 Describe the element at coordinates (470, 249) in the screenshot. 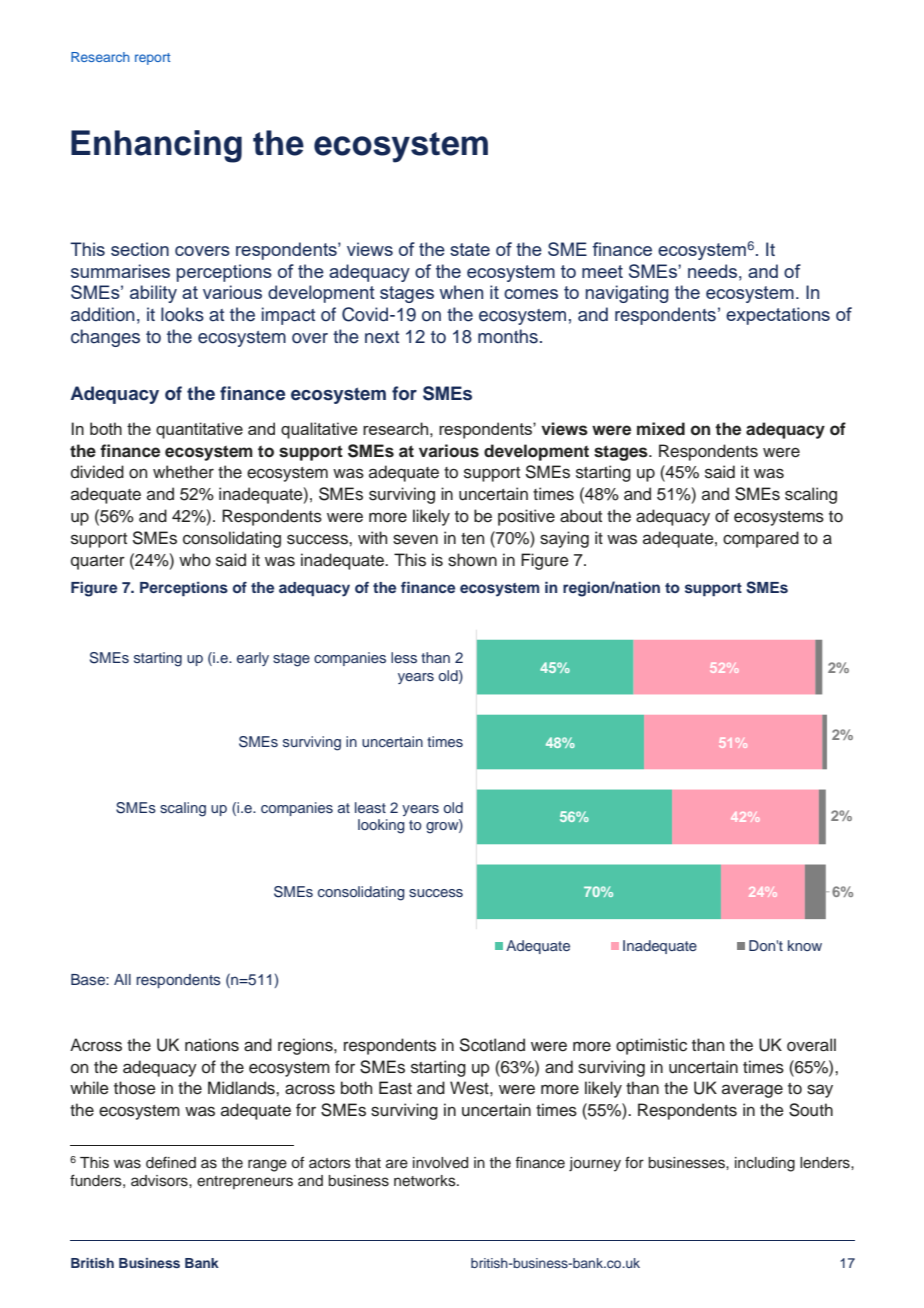

I see `state` at that location.
